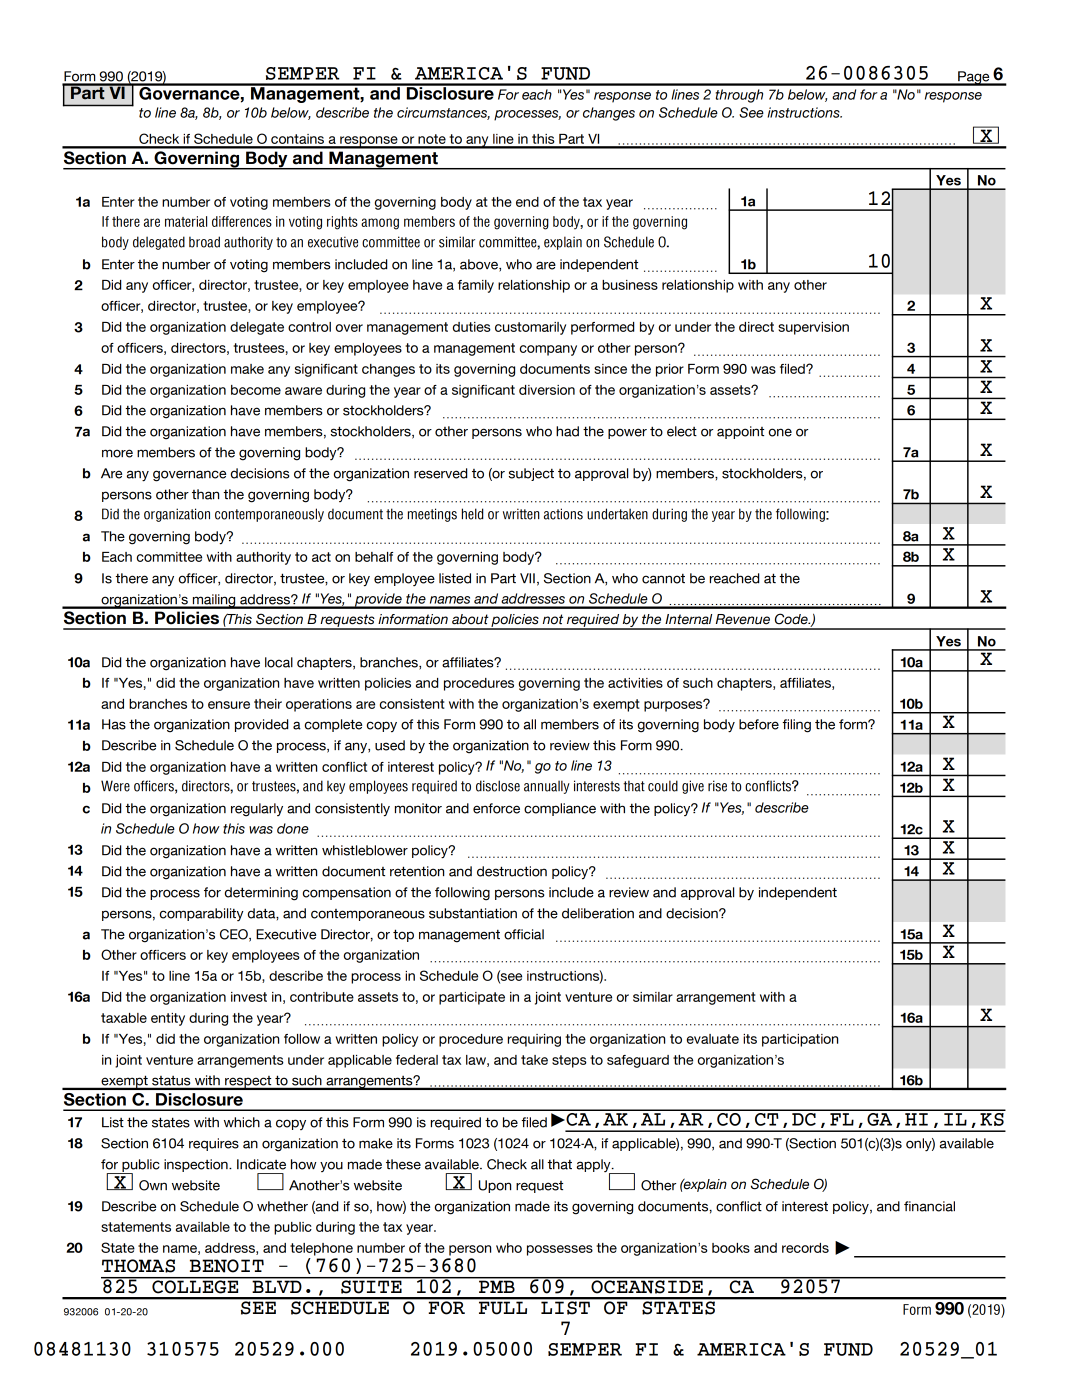  I want to click on possesses, so click(560, 1250).
